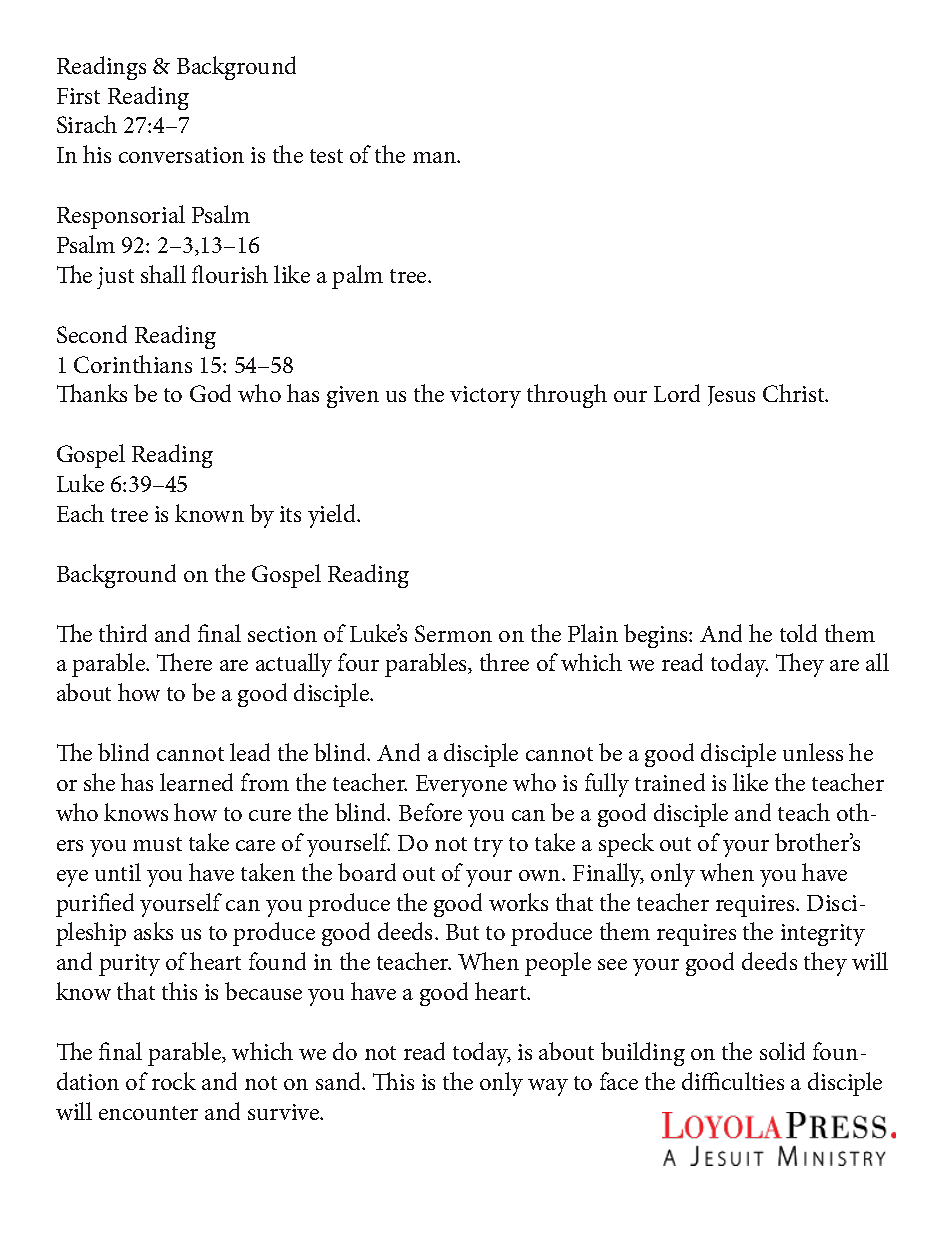 The image size is (952, 1233). Describe the element at coordinates (326, 156) in the screenshot. I see `test` at that location.
